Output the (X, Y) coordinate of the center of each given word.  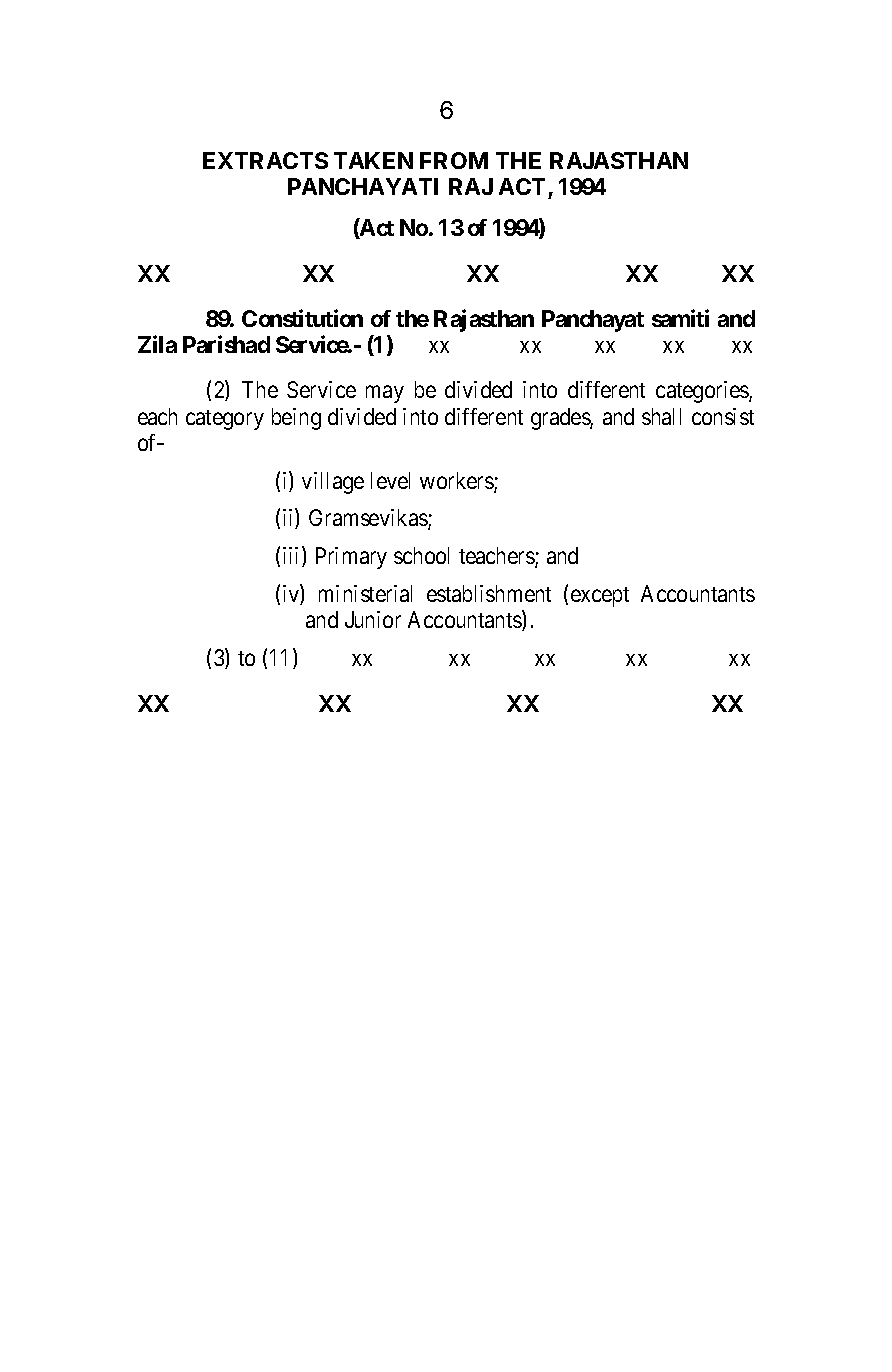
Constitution (302, 318)
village (333, 483)
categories (703, 392)
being (296, 419)
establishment (489, 593)
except (600, 597)
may (385, 394)
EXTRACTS (265, 160)
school (421, 555)
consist (723, 416)
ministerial (365, 593)
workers (457, 482)
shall (661, 416)
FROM (454, 160)
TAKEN (373, 160)
